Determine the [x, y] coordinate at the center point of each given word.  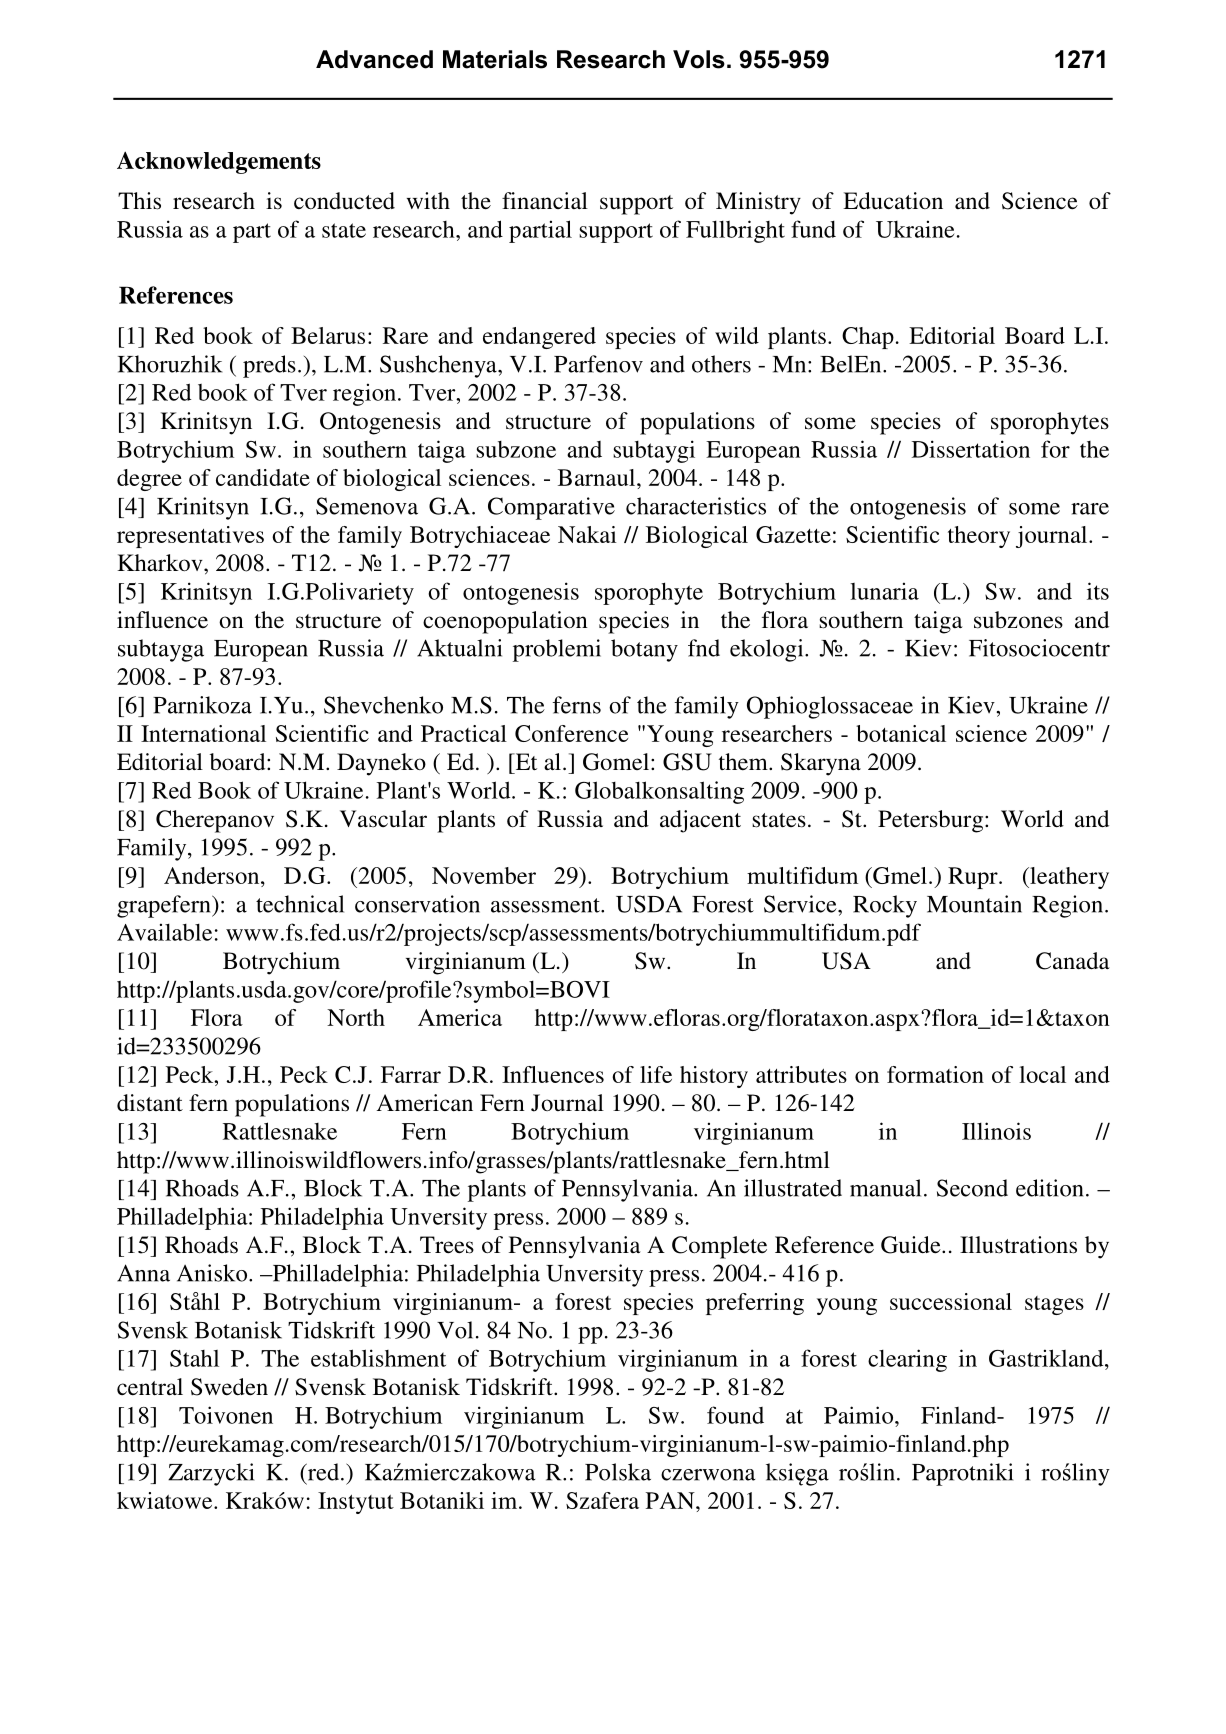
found [735, 1415]
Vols [699, 59]
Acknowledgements [219, 162]
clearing [907, 1360]
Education [893, 201]
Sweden [229, 1387]
